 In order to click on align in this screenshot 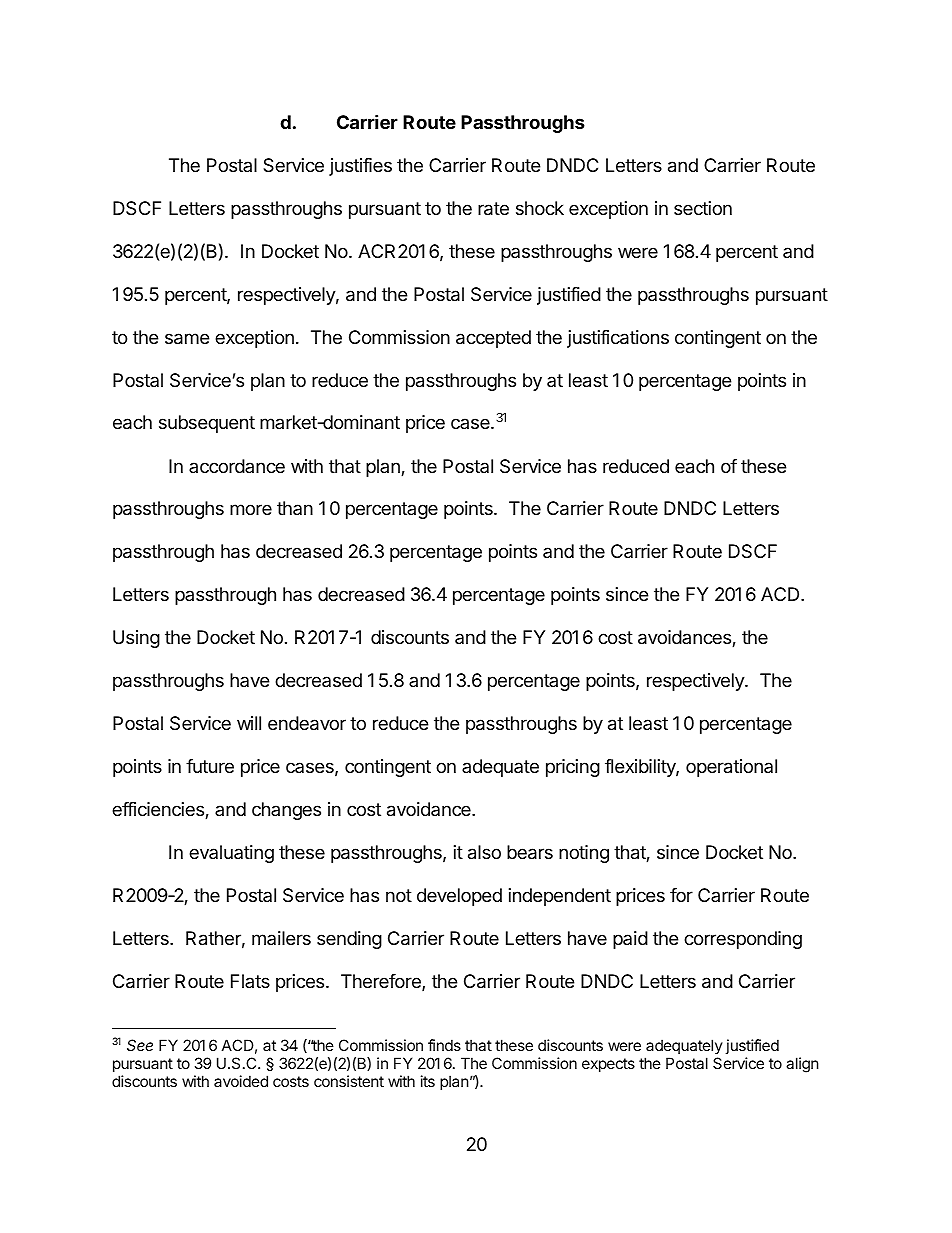, I will do `click(802, 1065)`.
